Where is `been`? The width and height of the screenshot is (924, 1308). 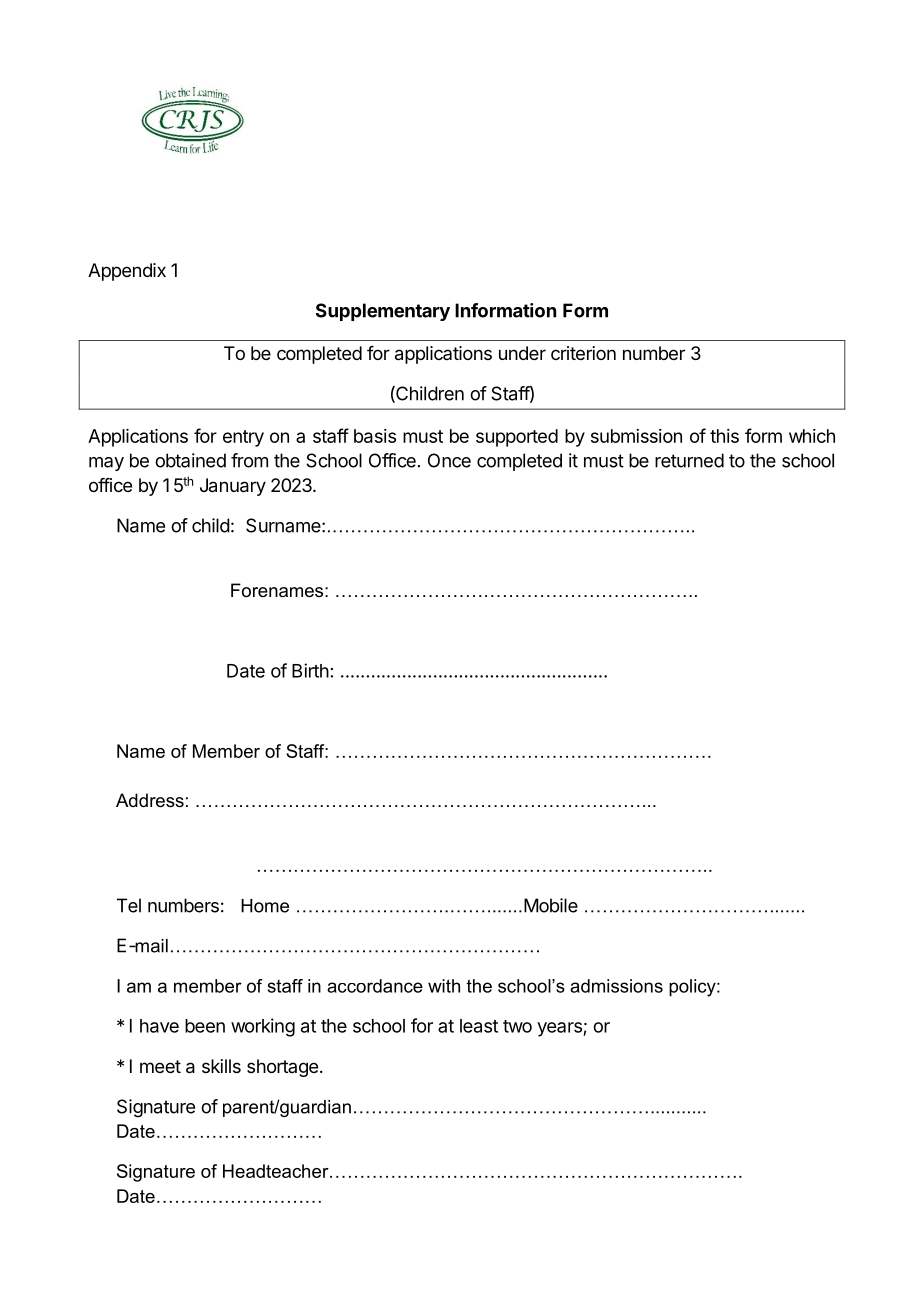 been is located at coordinates (205, 1026).
